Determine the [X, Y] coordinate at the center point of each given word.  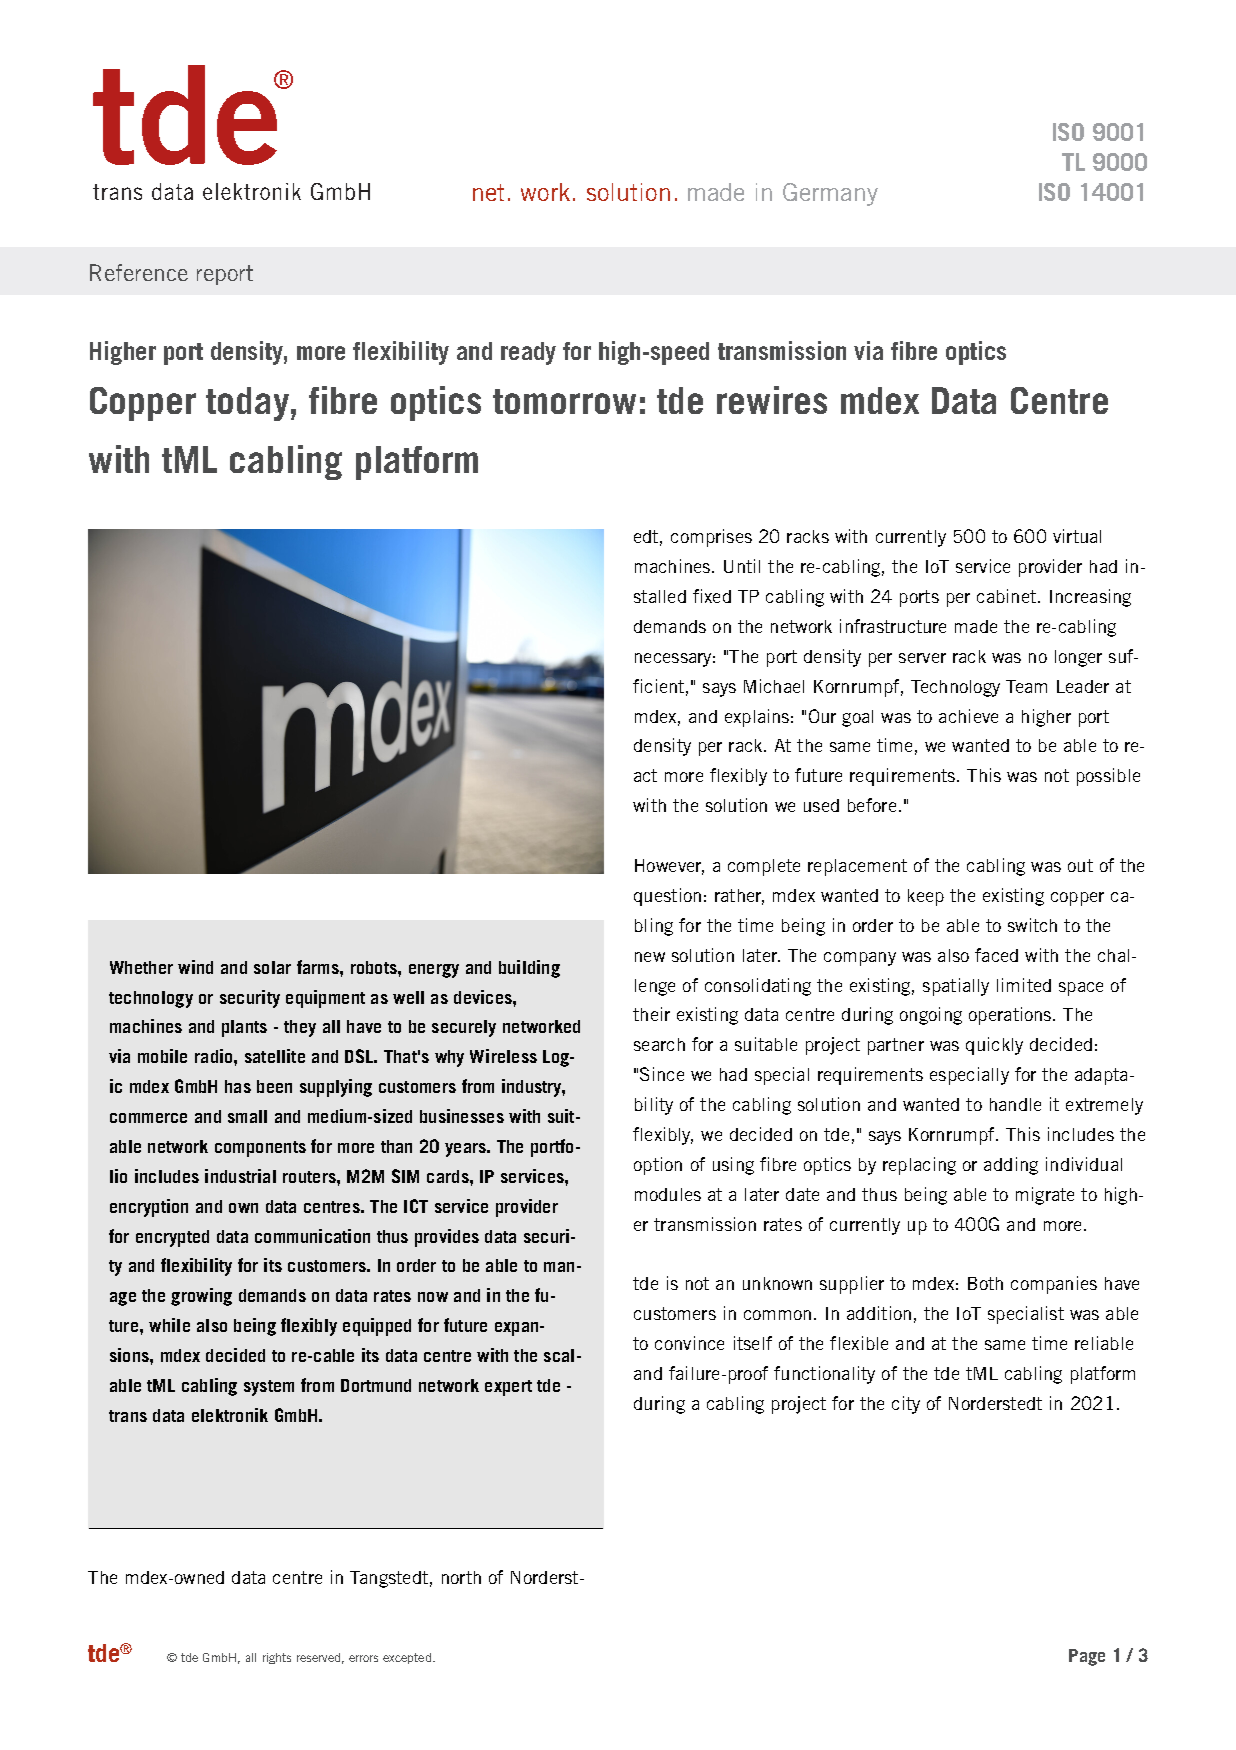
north [461, 1577]
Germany [830, 194]
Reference [139, 272]
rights [277, 1658]
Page [1087, 1657]
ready [528, 353]
